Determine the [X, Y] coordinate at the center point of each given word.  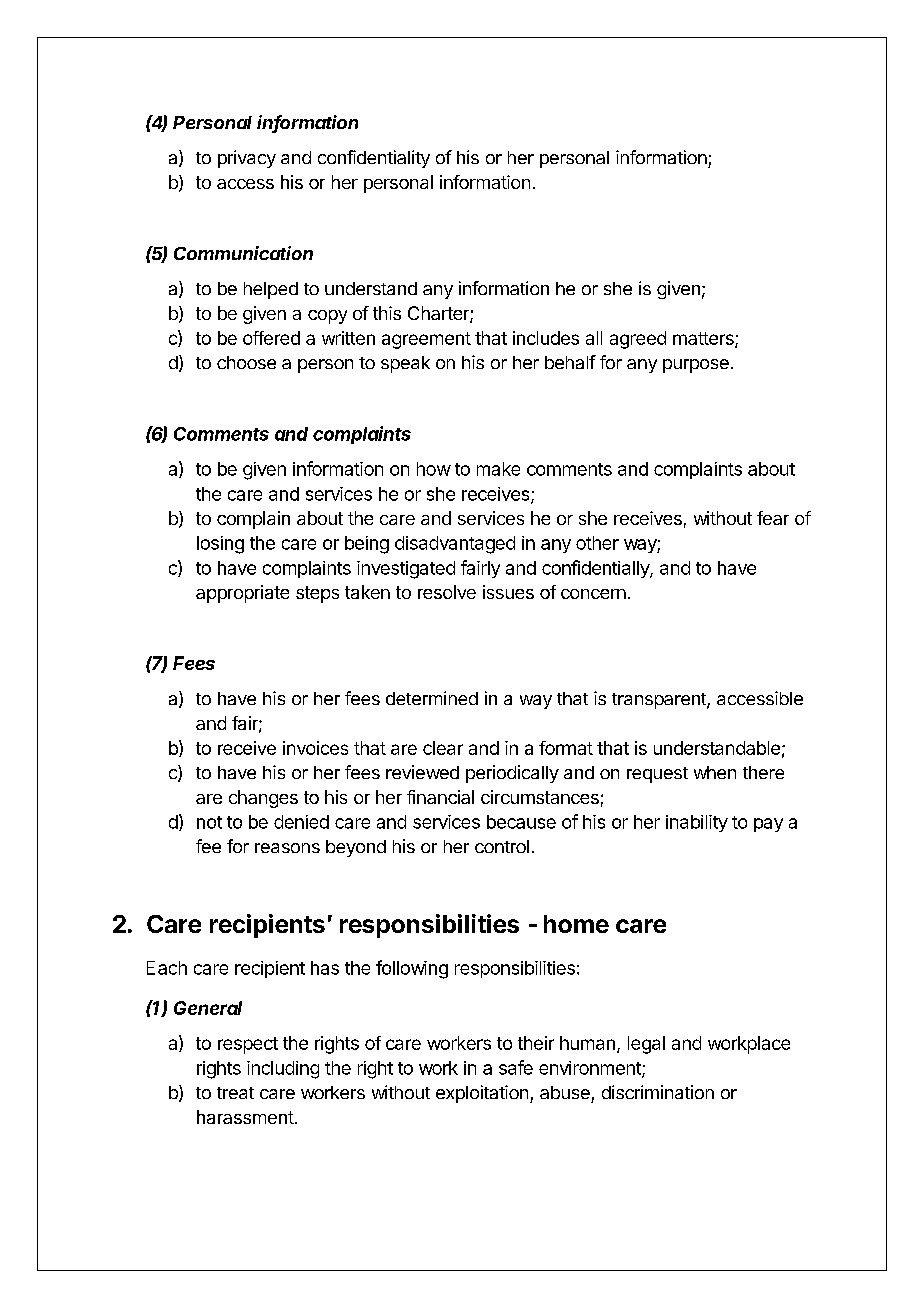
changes [263, 799]
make [498, 469]
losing [220, 545]
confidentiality [374, 159]
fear [773, 518]
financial [440, 797]
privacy [247, 159]
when [715, 772]
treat [235, 1093]
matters [704, 339]
